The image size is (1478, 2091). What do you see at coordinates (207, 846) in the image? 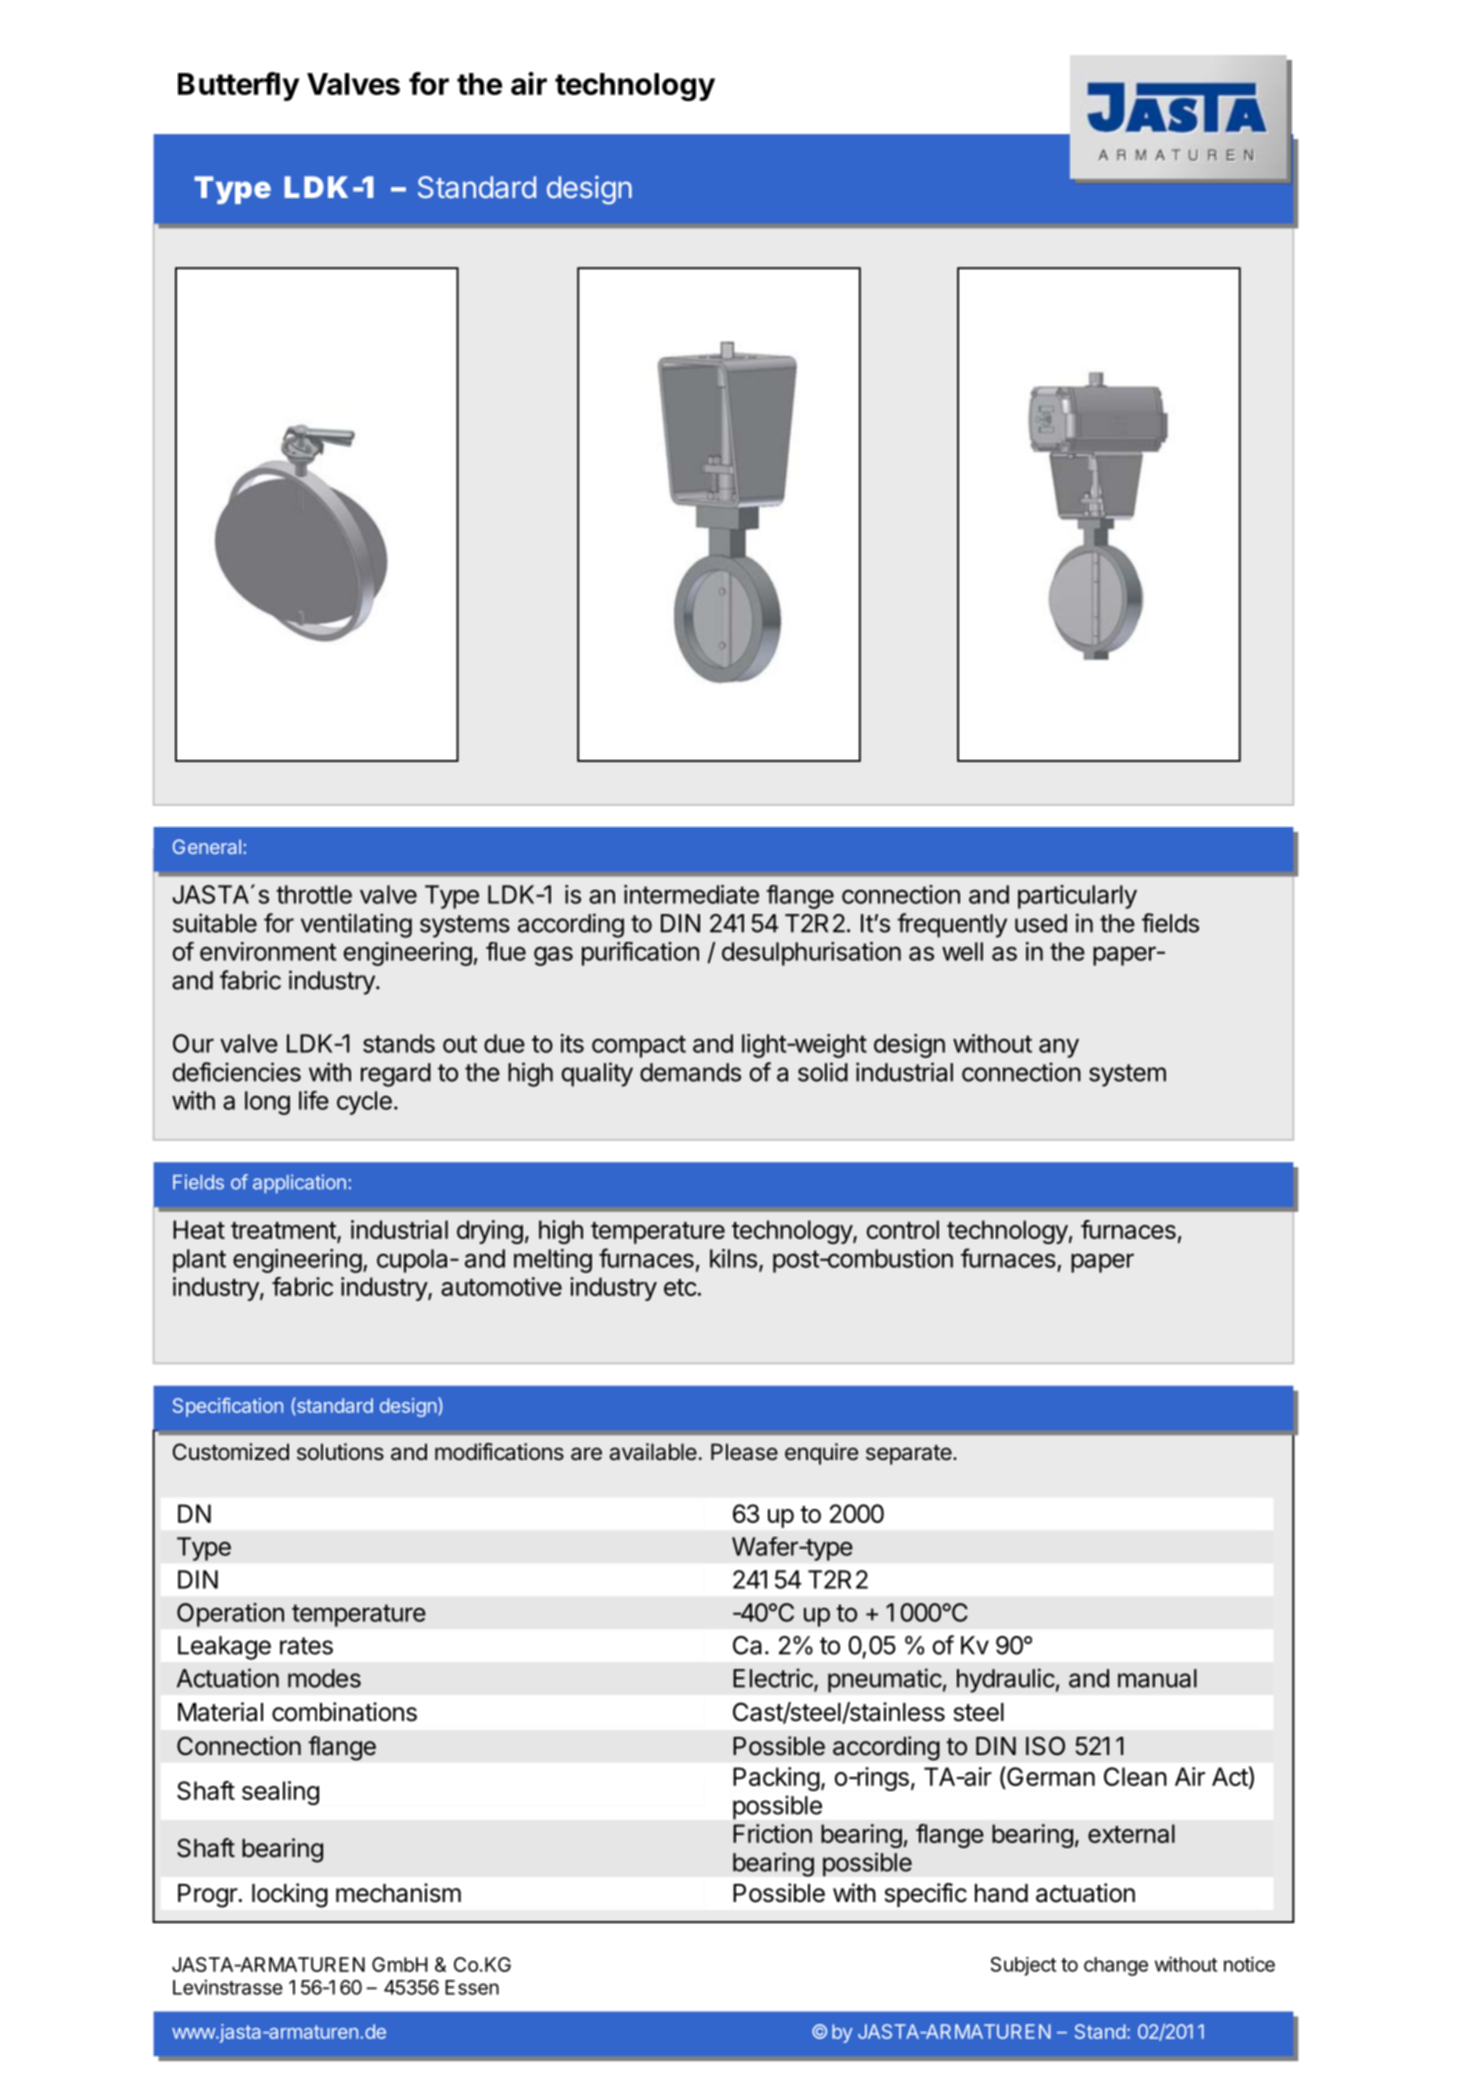
I see `General` at bounding box center [207, 846].
